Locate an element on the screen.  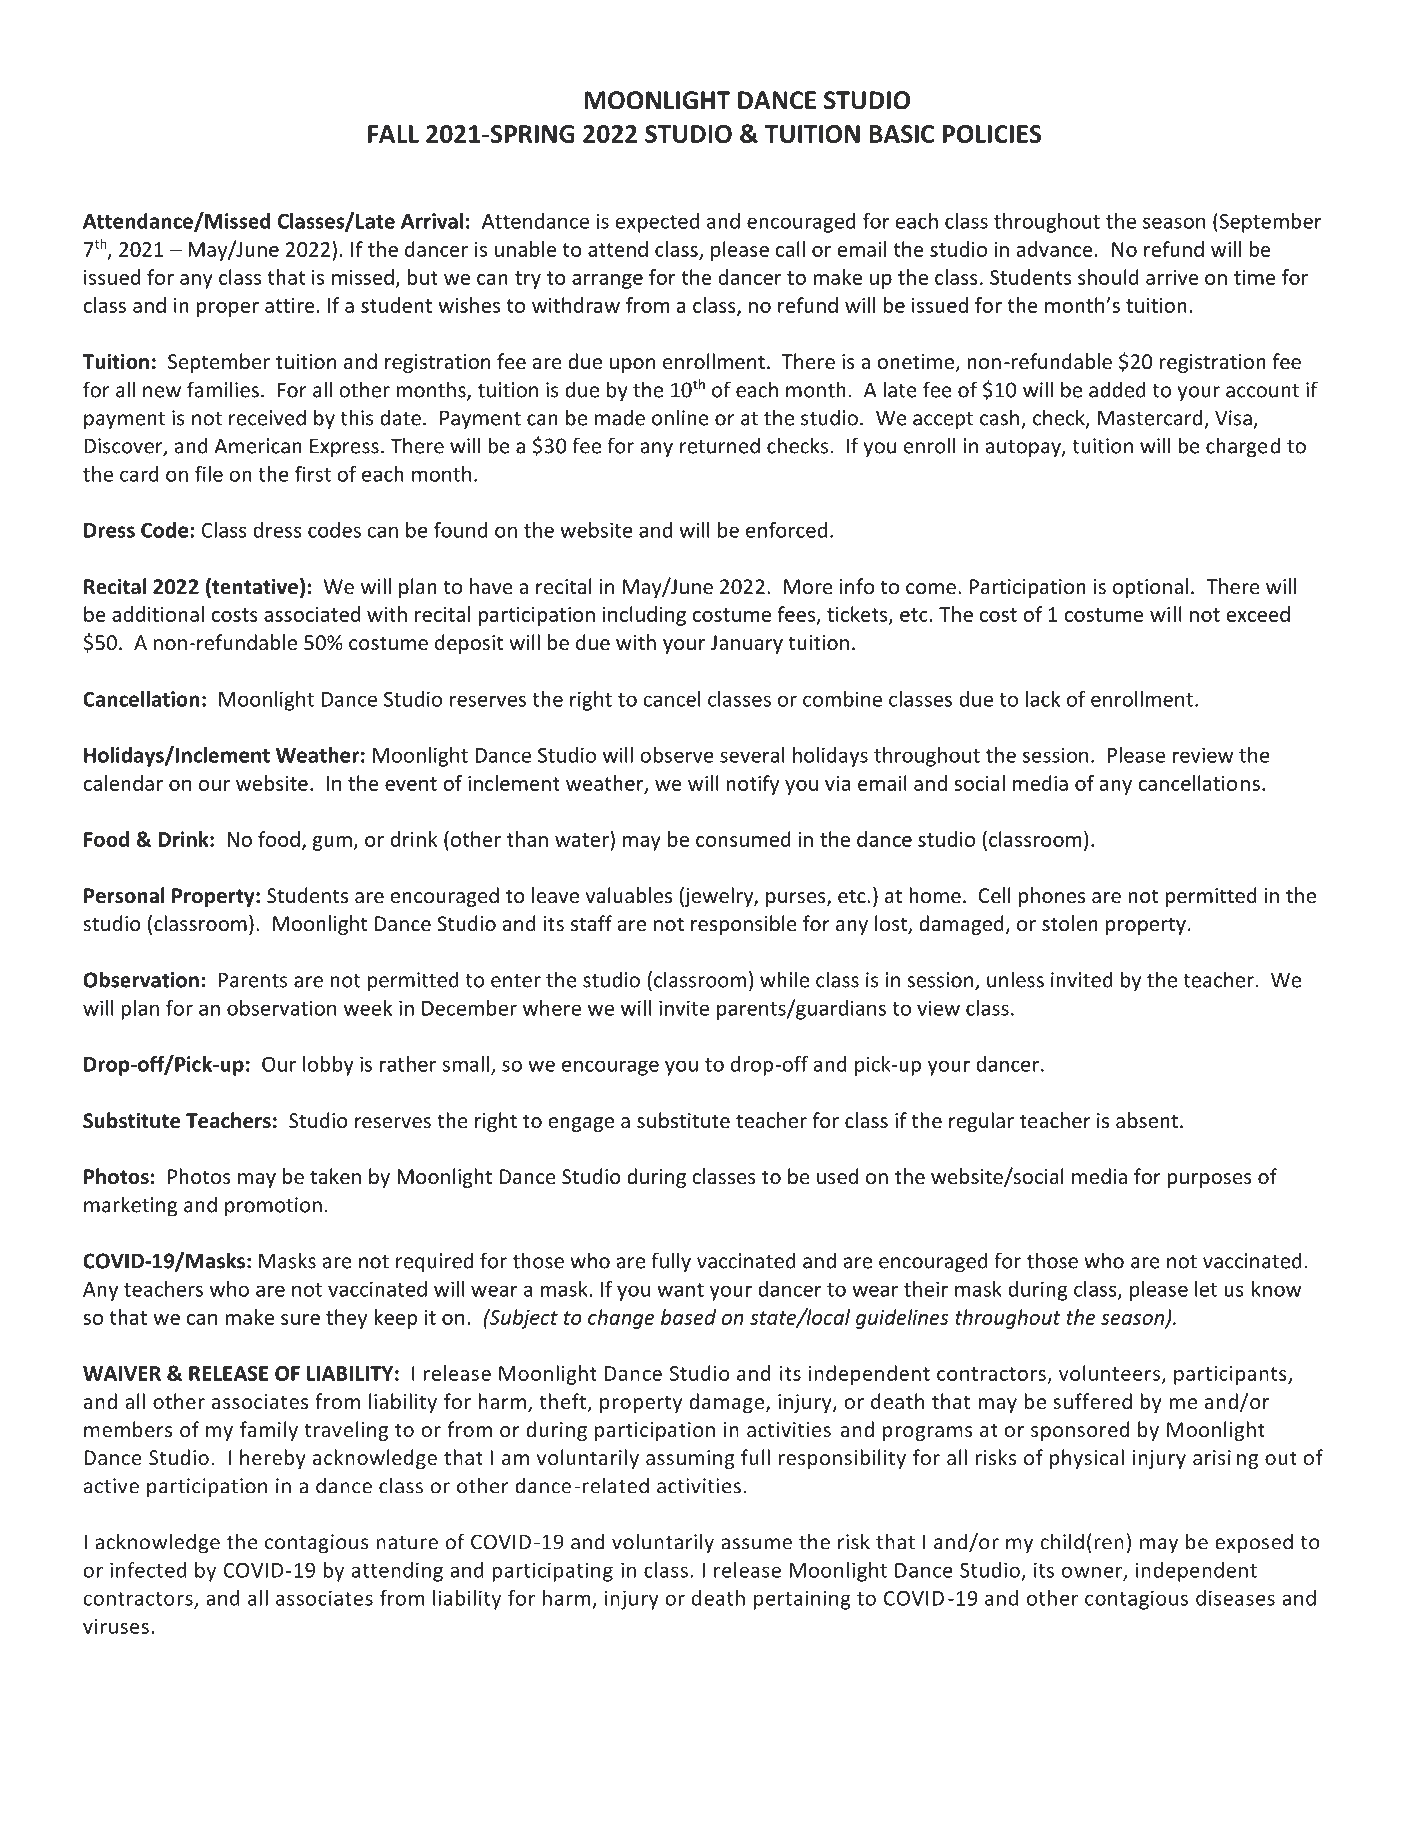
FALL is located at coordinates (393, 134).
